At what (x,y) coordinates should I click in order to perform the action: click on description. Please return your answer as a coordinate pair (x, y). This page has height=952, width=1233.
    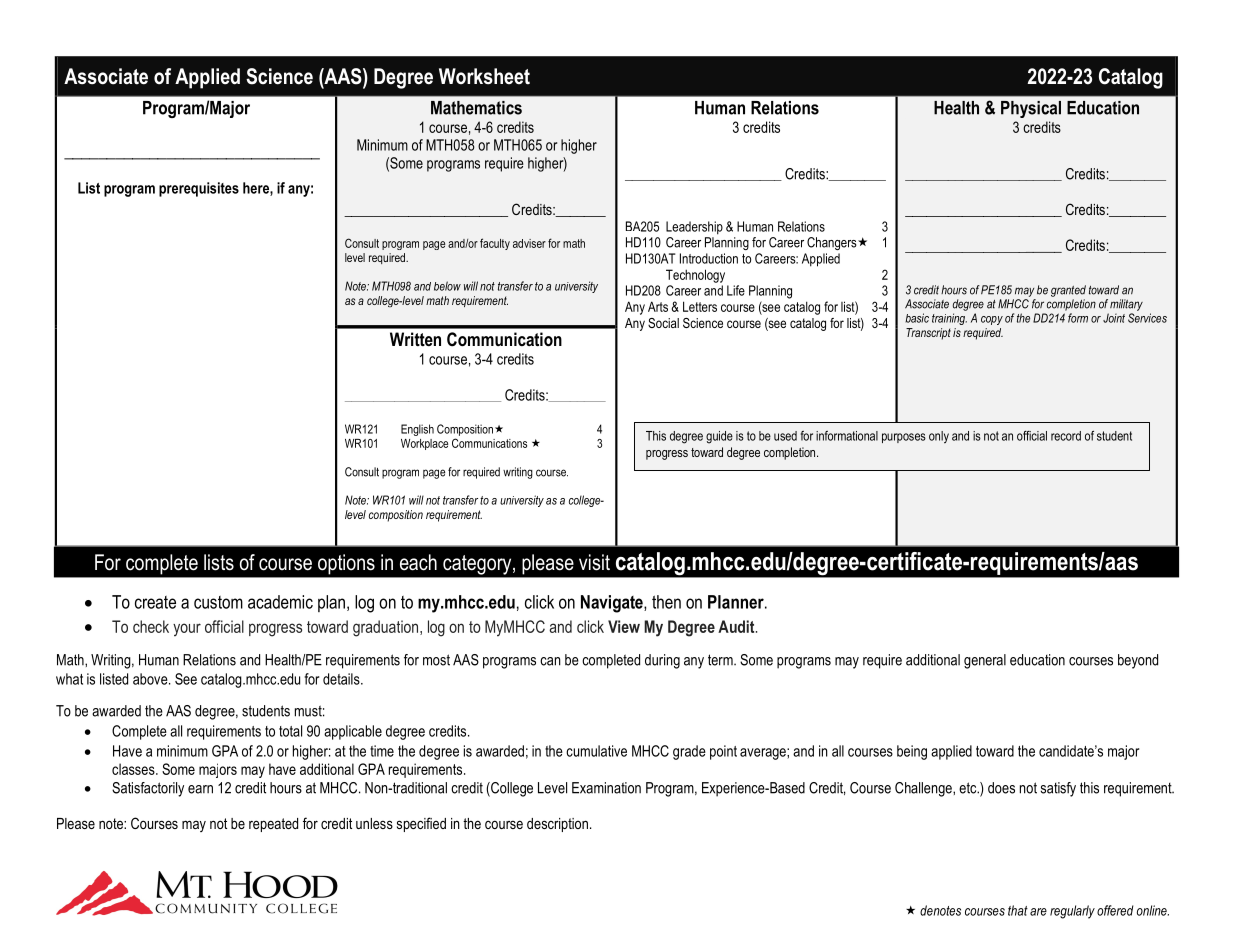
    Looking at the image, I should click on (557, 825).
